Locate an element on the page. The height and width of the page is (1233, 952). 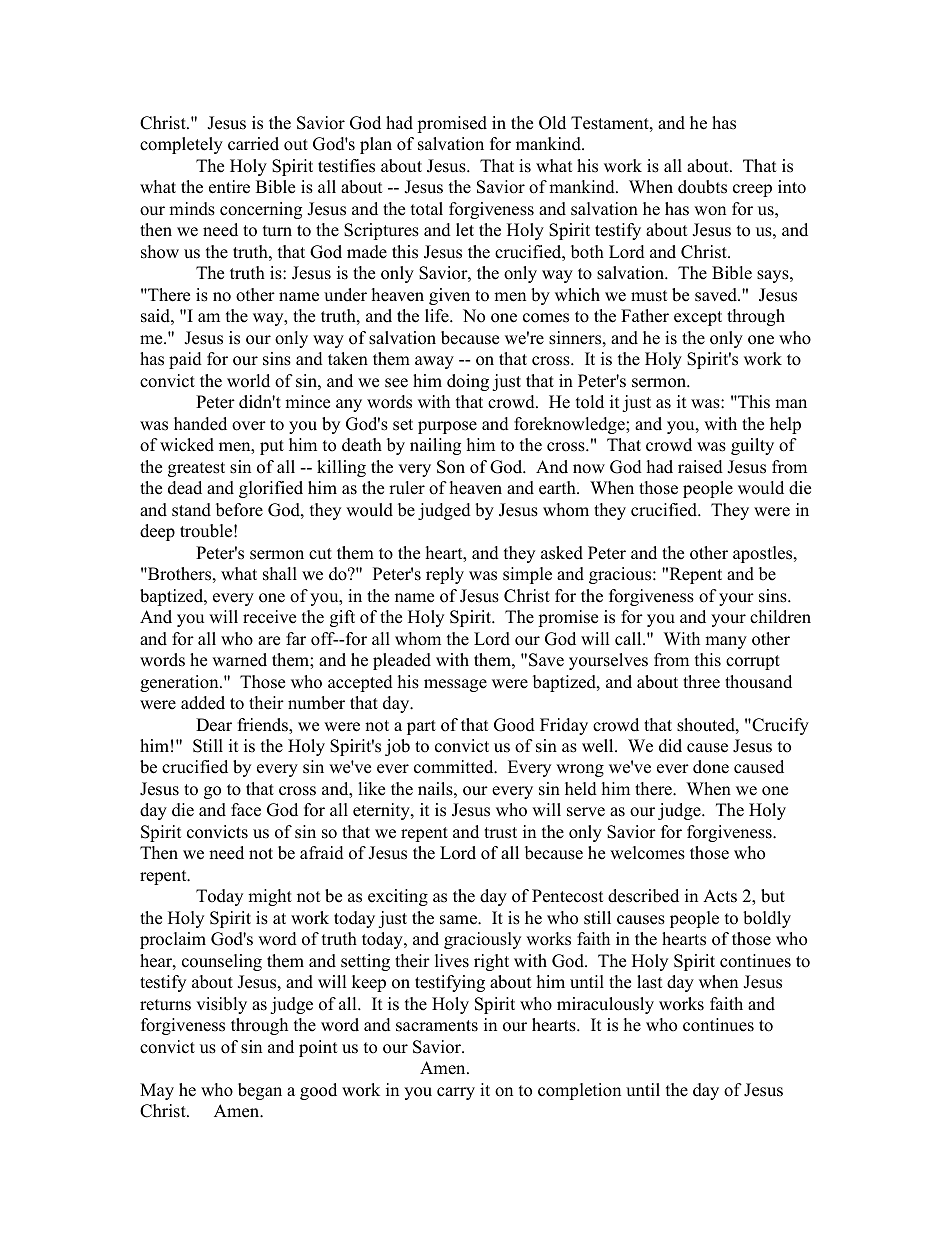
entire is located at coordinates (229, 187).
